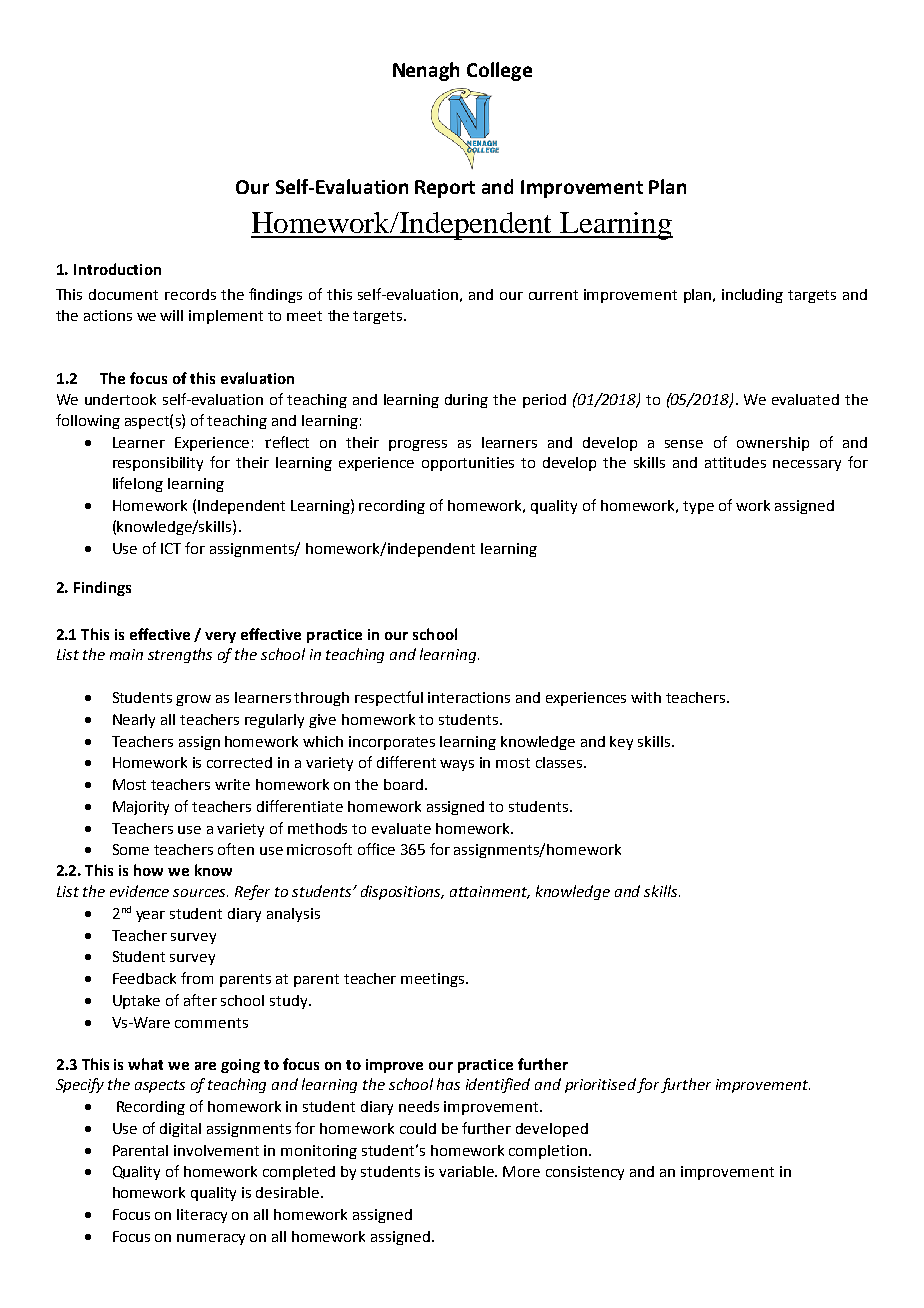 The image size is (924, 1308). Describe the element at coordinates (202, 1216) in the page. I see `literacy` at that location.
